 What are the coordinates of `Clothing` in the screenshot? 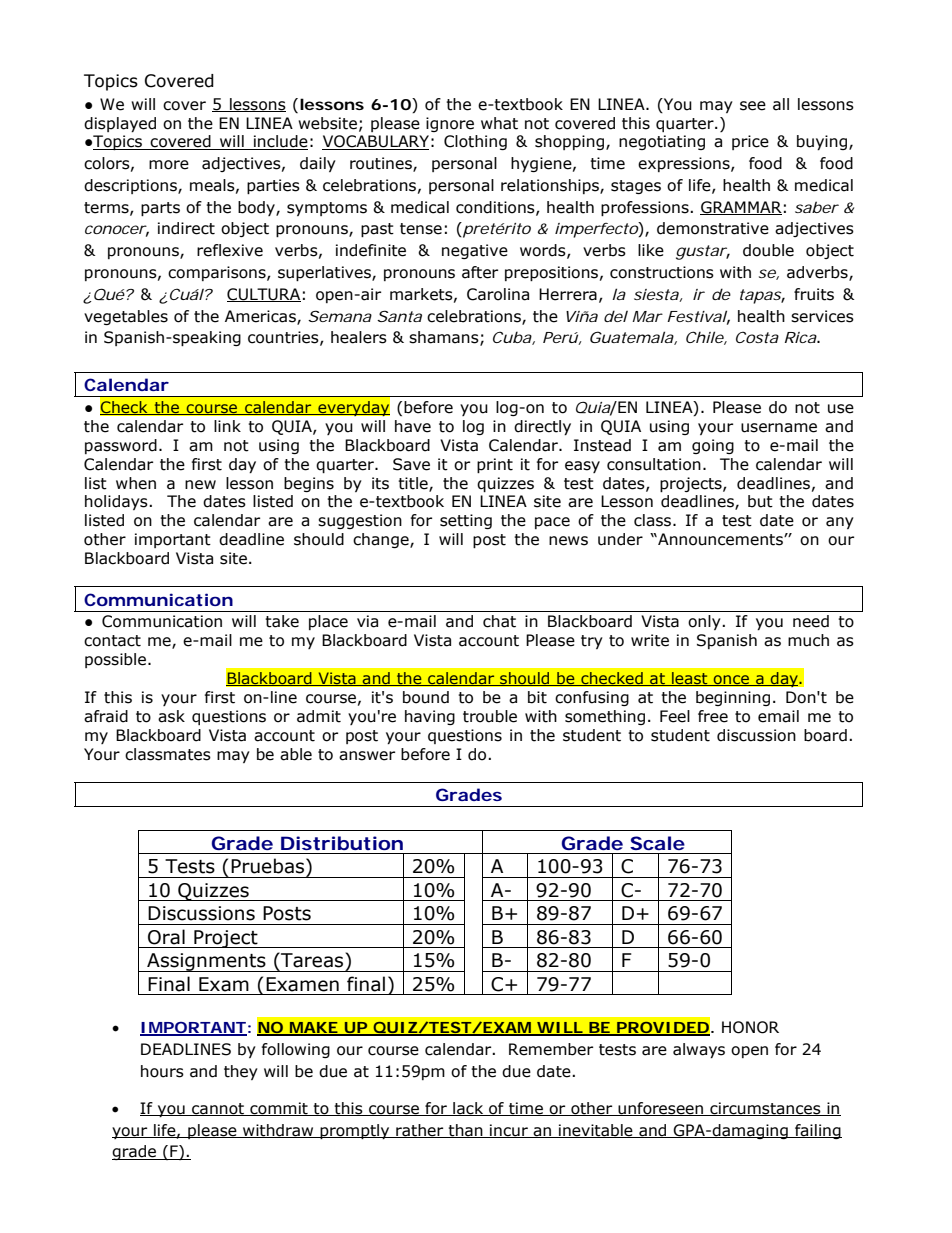 It's located at (475, 142).
